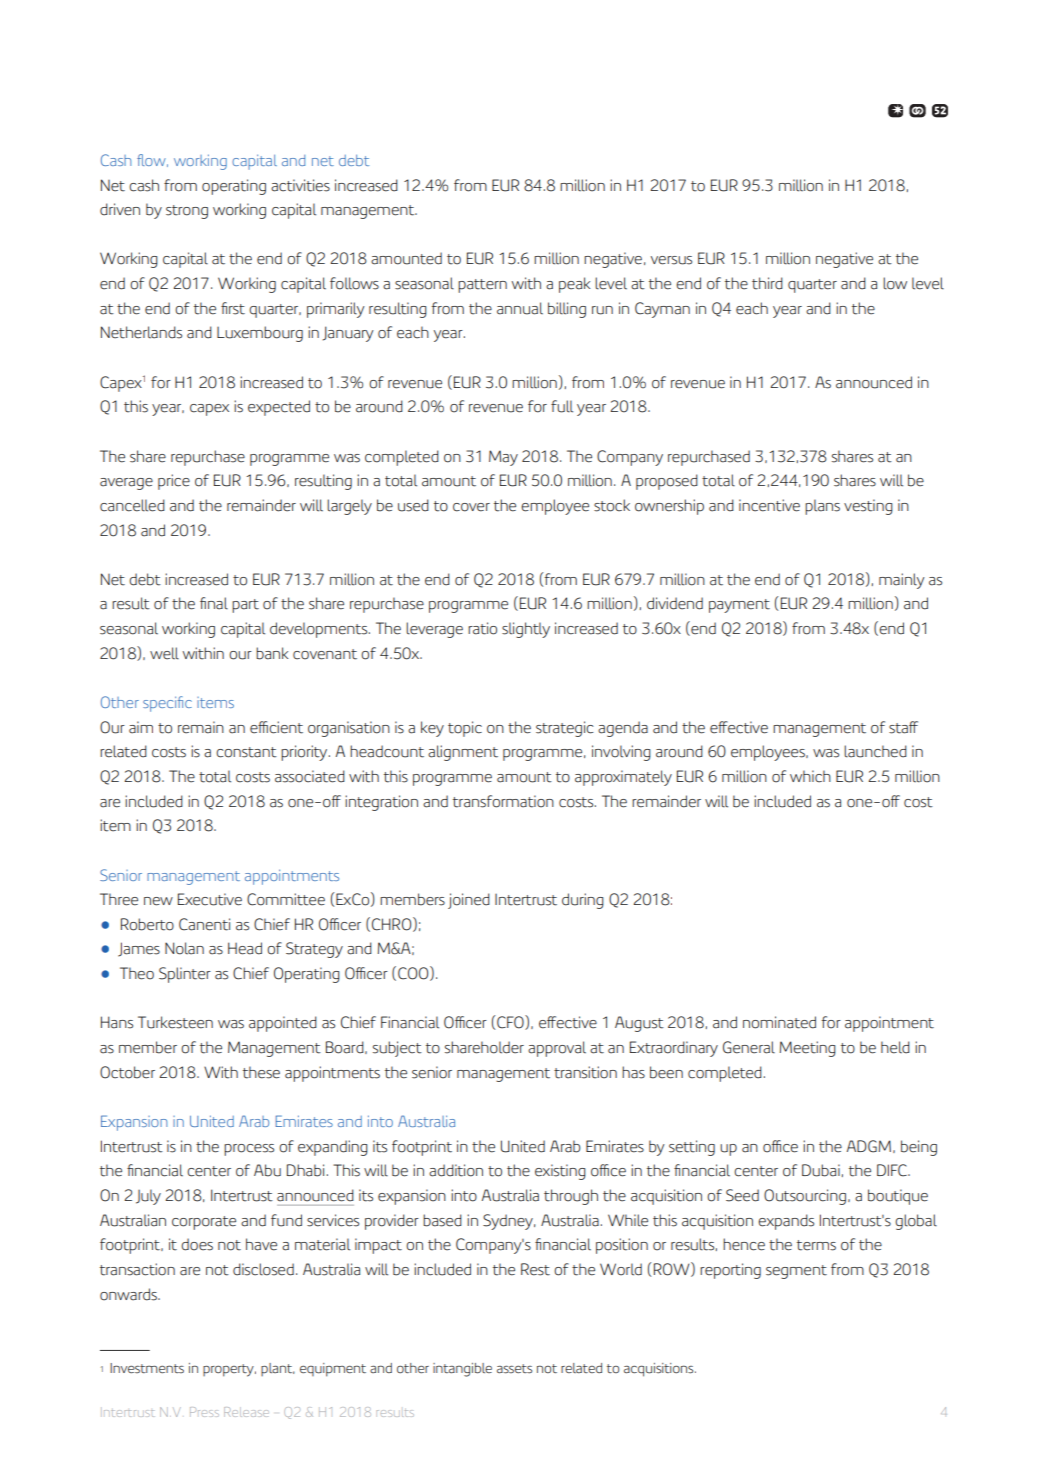 The image size is (1048, 1482). What do you see at coordinates (185, 975) in the image?
I see `Splinter` at bounding box center [185, 975].
